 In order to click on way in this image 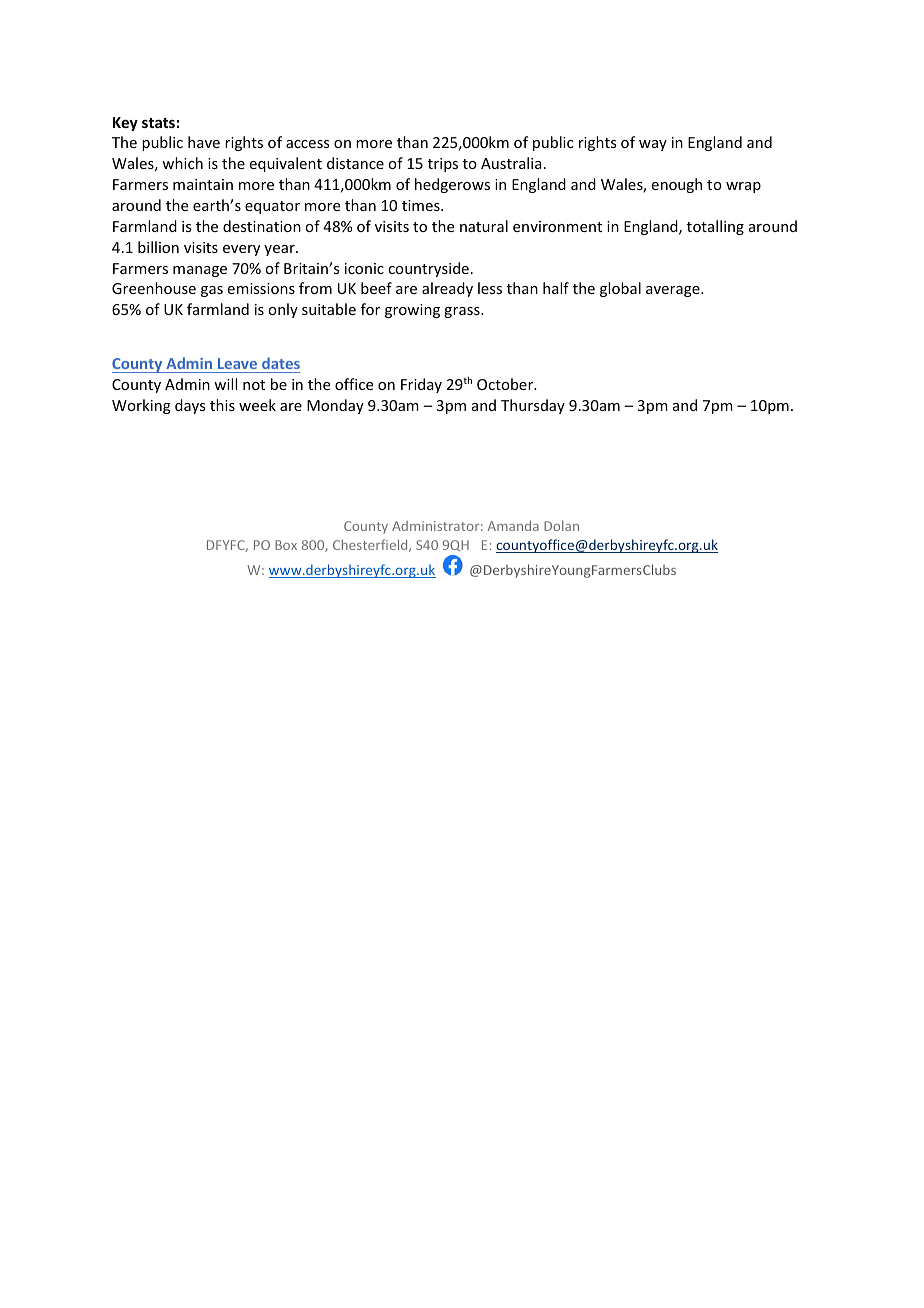, I will do `click(653, 145)`.
